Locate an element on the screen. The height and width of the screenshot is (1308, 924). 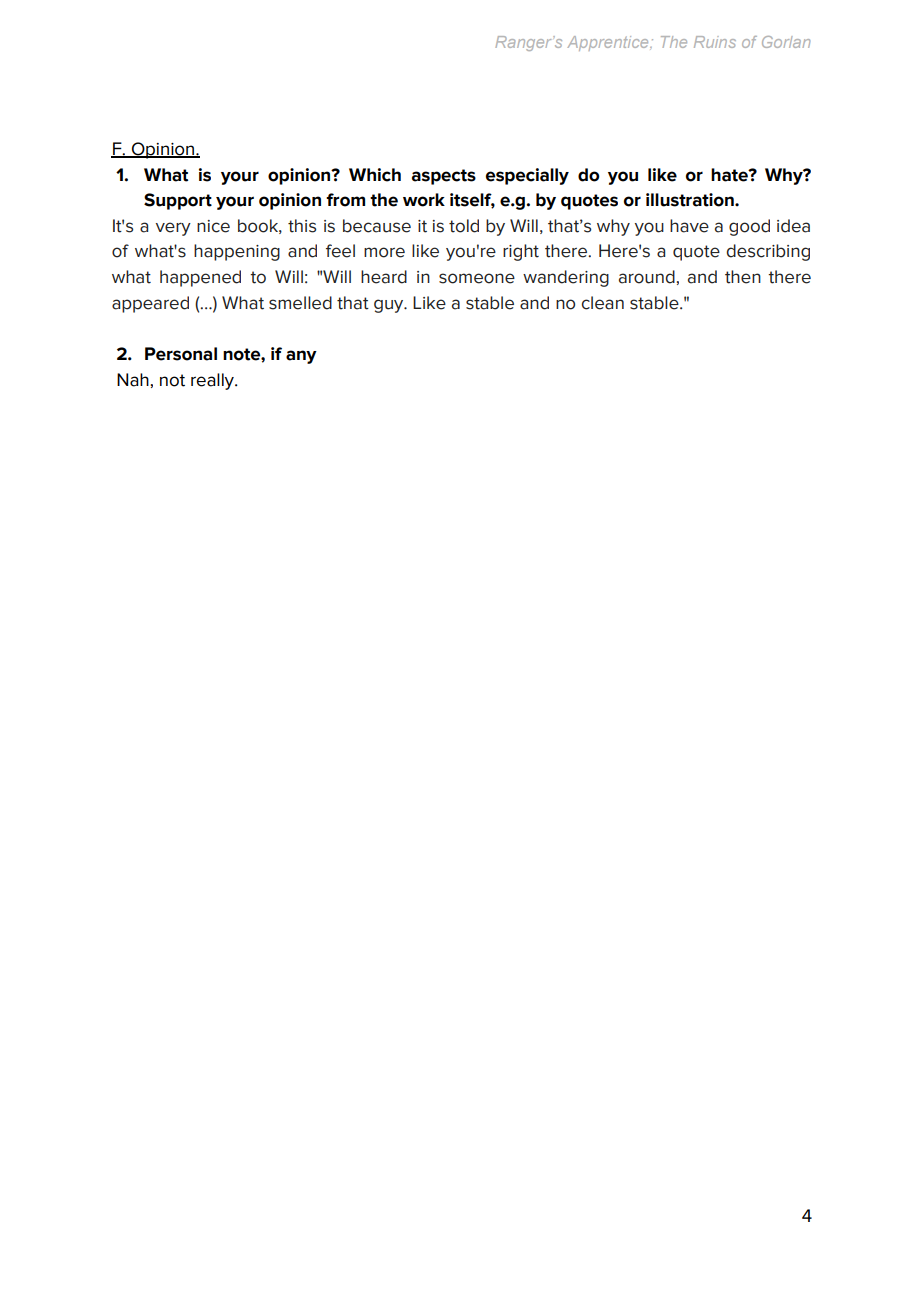
Support is located at coordinates (178, 201).
